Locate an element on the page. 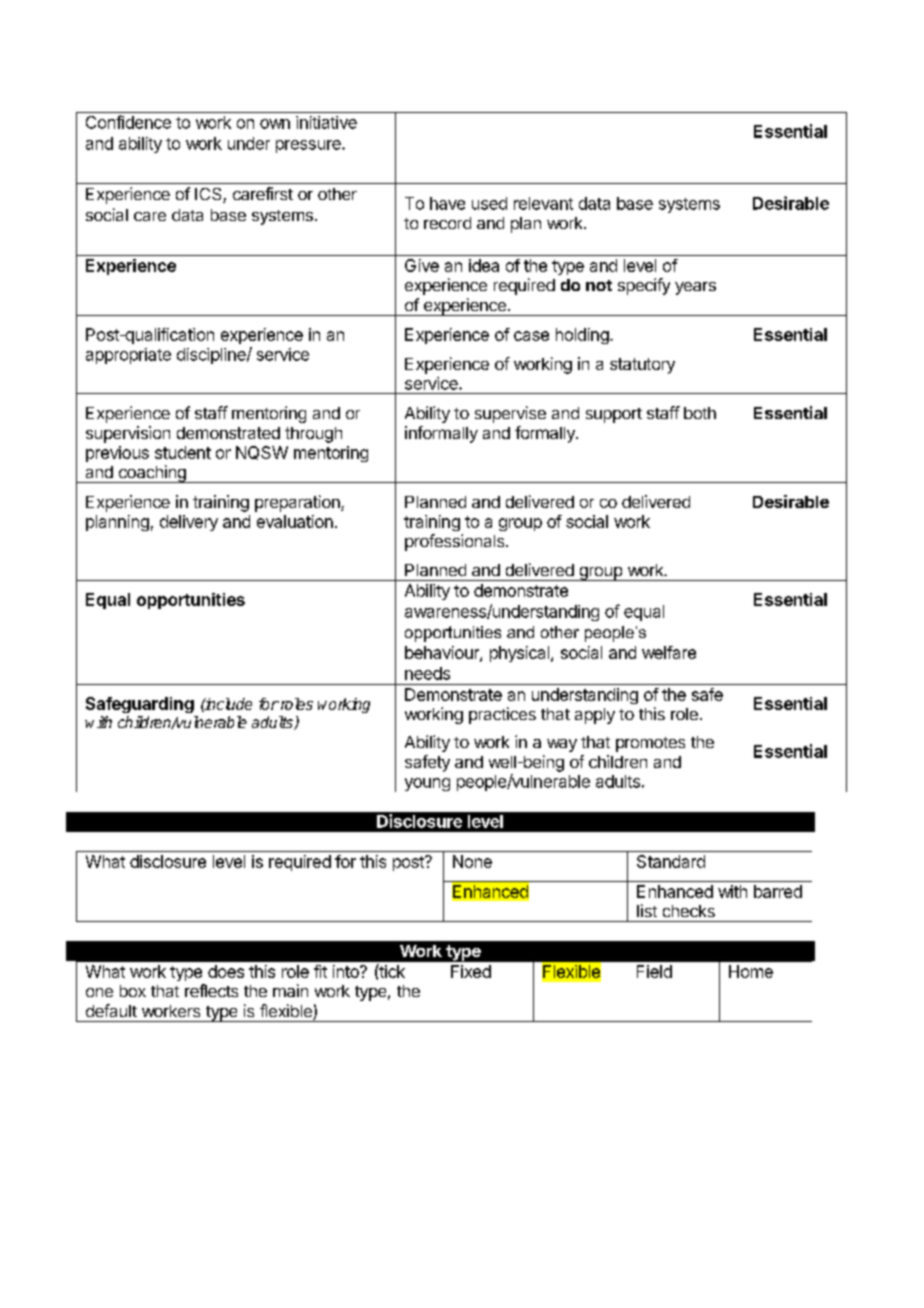 The width and height of the page is (924, 1308). delivery is located at coordinates (189, 523).
